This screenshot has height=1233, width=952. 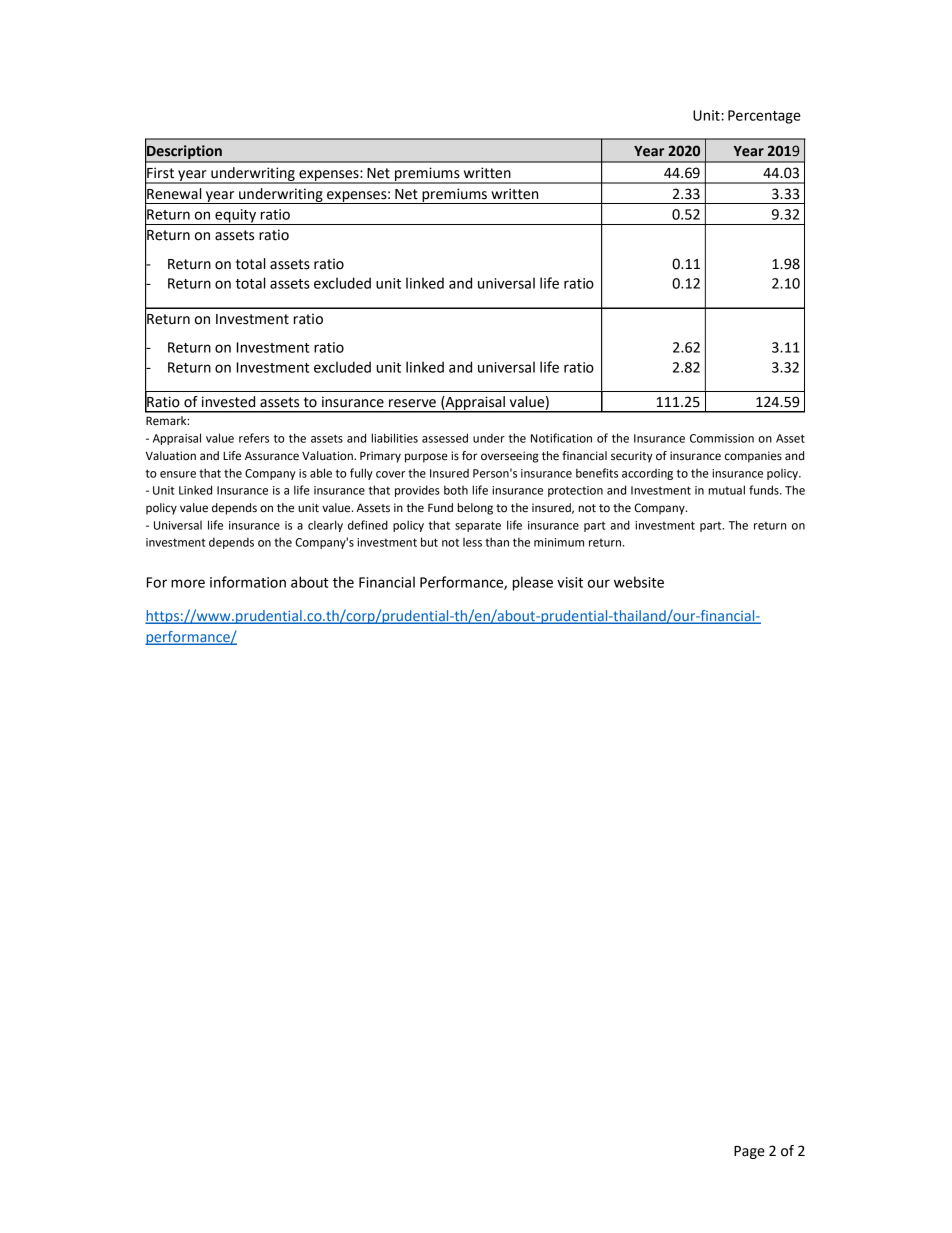 What do you see at coordinates (749, 1152) in the screenshot?
I see `Page` at bounding box center [749, 1152].
